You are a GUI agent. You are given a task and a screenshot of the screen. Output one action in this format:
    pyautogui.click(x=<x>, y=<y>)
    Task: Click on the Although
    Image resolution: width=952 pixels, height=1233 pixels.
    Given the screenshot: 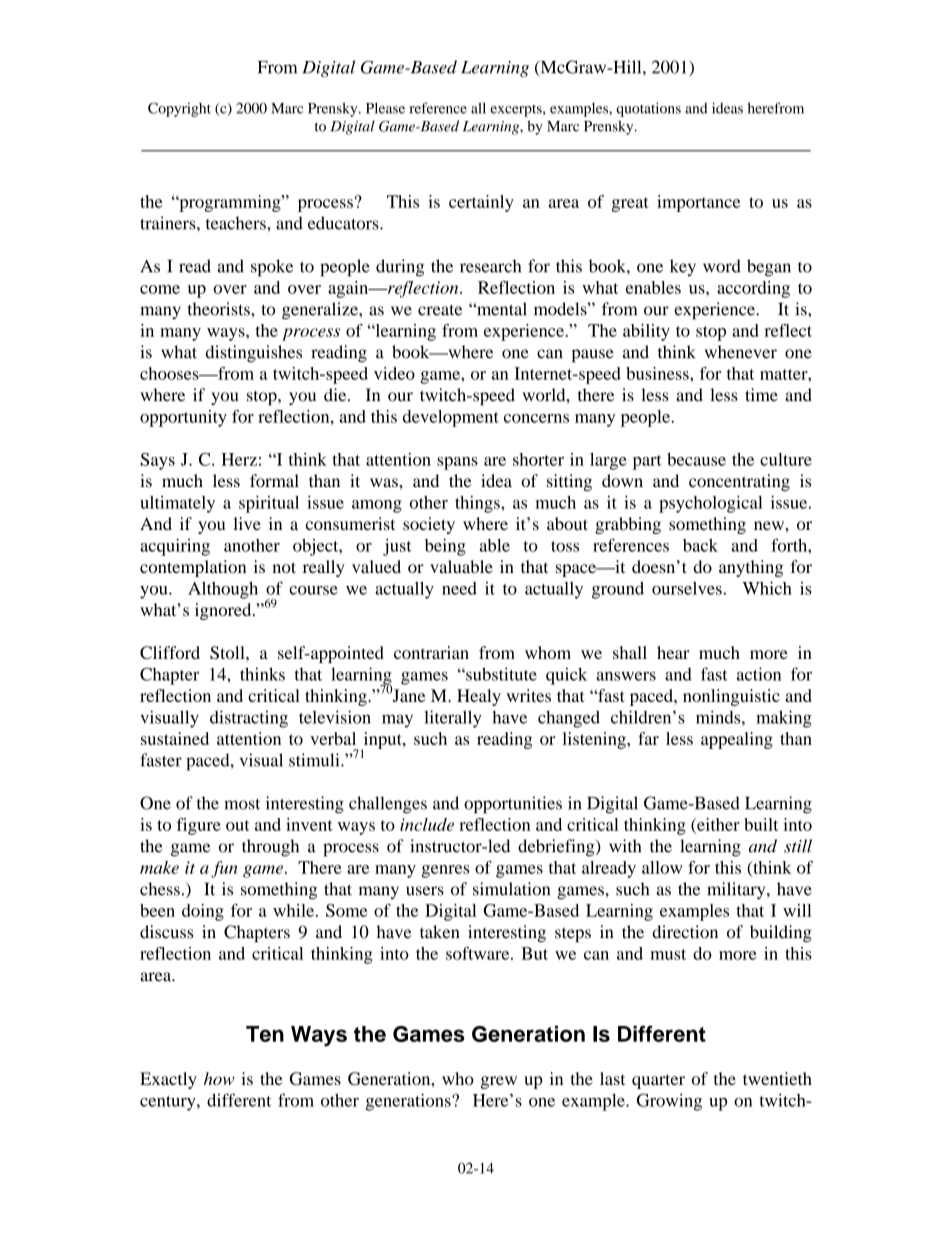 What is the action you would take?
    pyautogui.click(x=223, y=590)
